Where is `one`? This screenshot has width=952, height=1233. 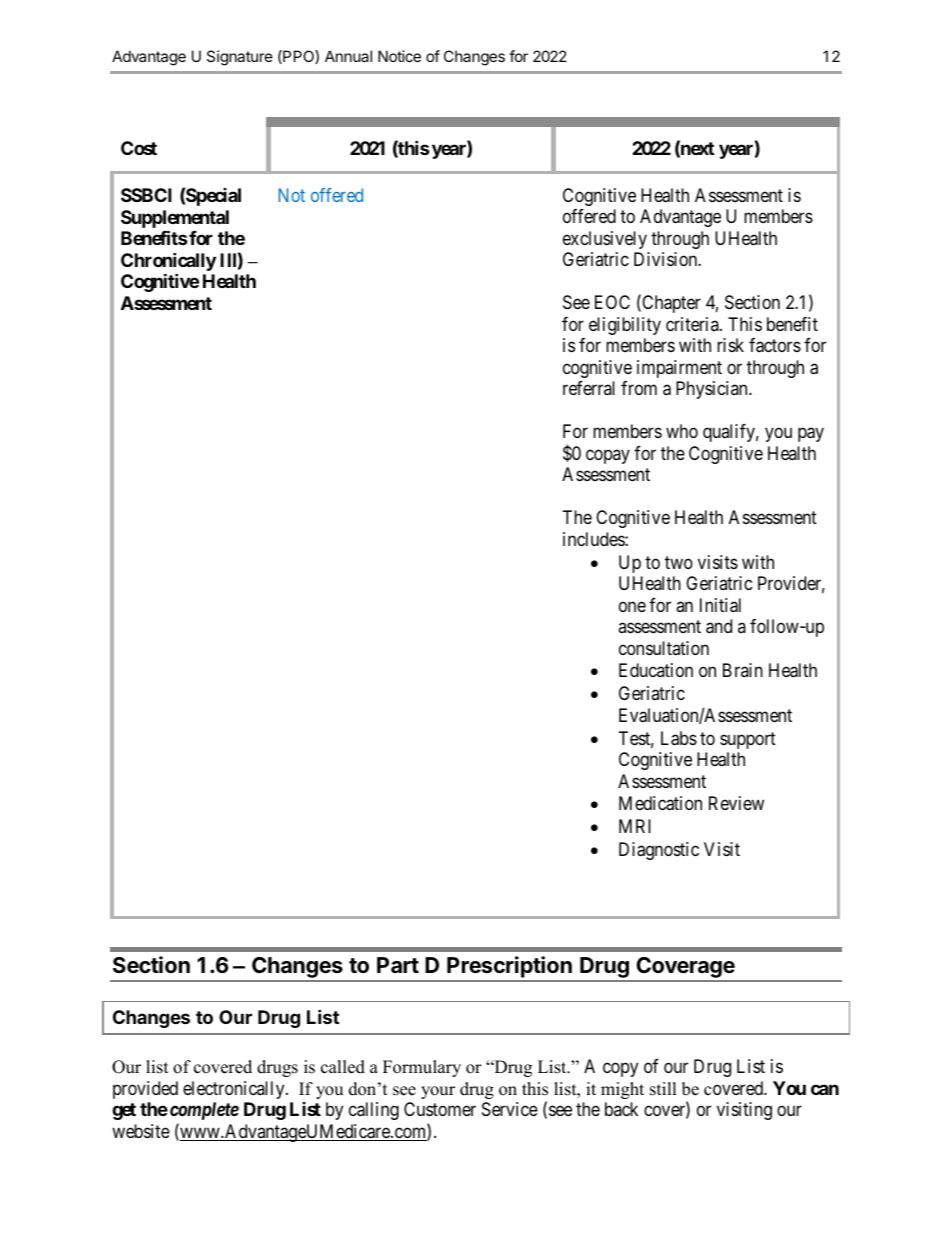
one is located at coordinates (632, 606).
